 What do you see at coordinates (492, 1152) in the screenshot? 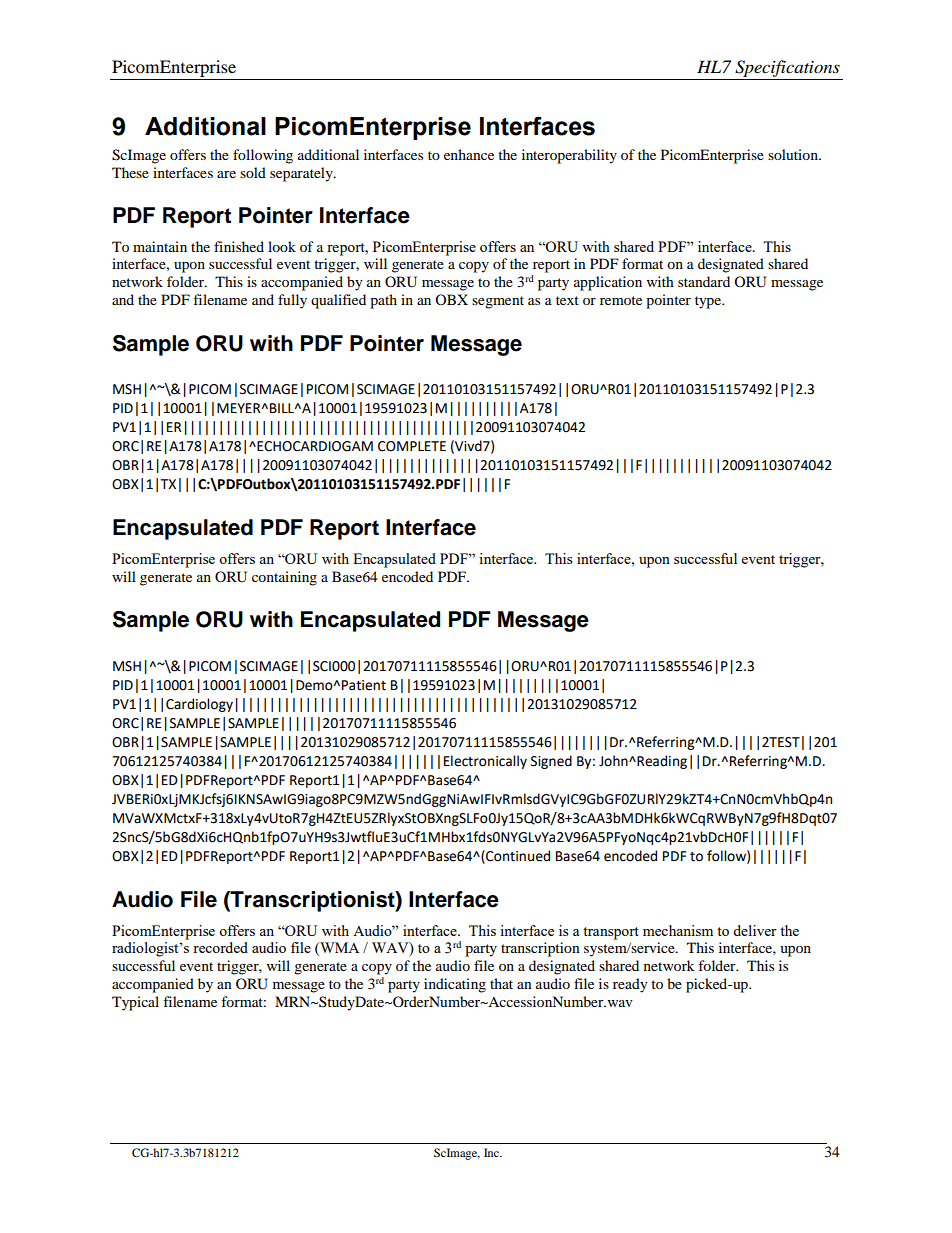
I see `Inc` at bounding box center [492, 1152].
